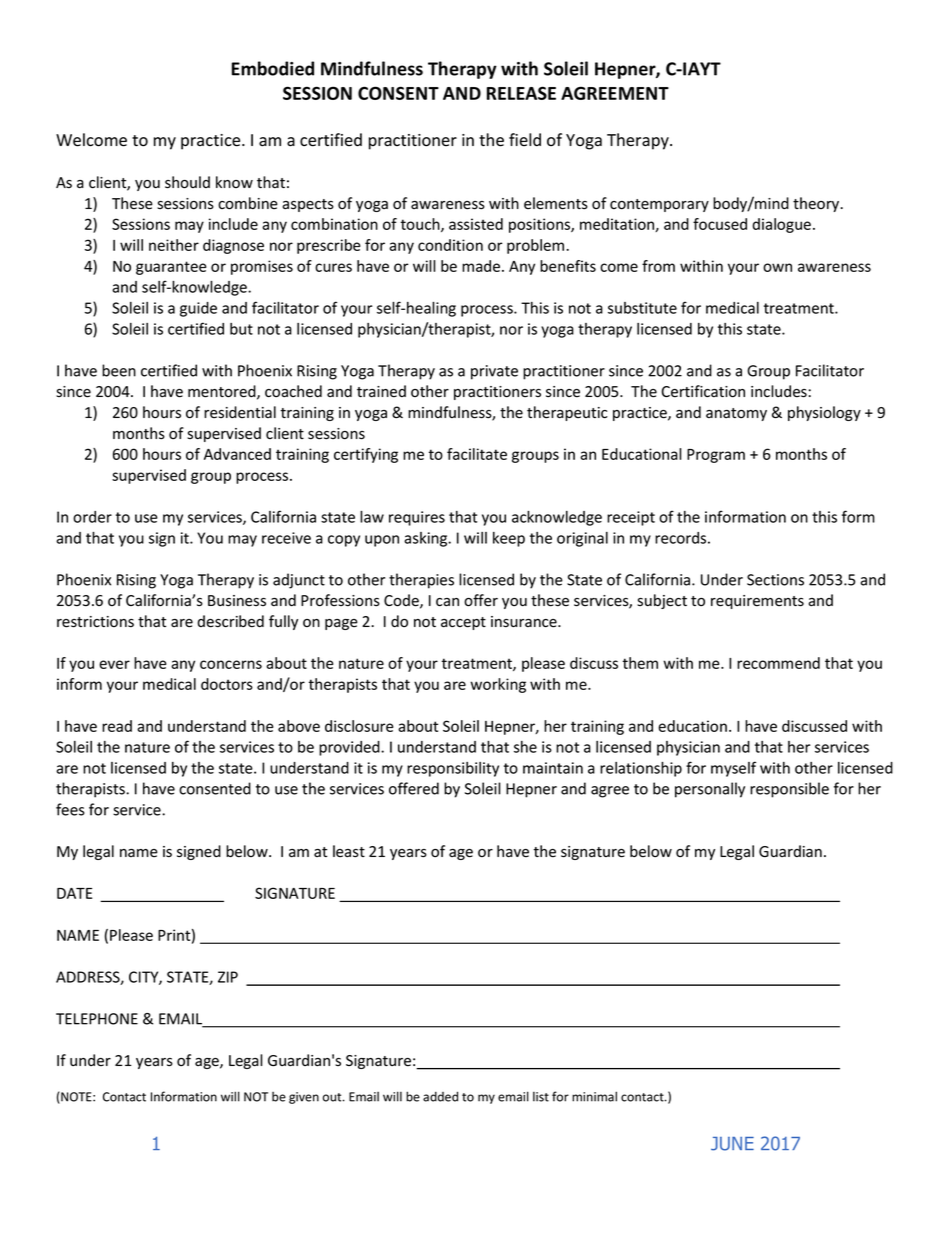 This screenshot has width=952, height=1233. What do you see at coordinates (187, 182) in the screenshot?
I see `should` at bounding box center [187, 182].
